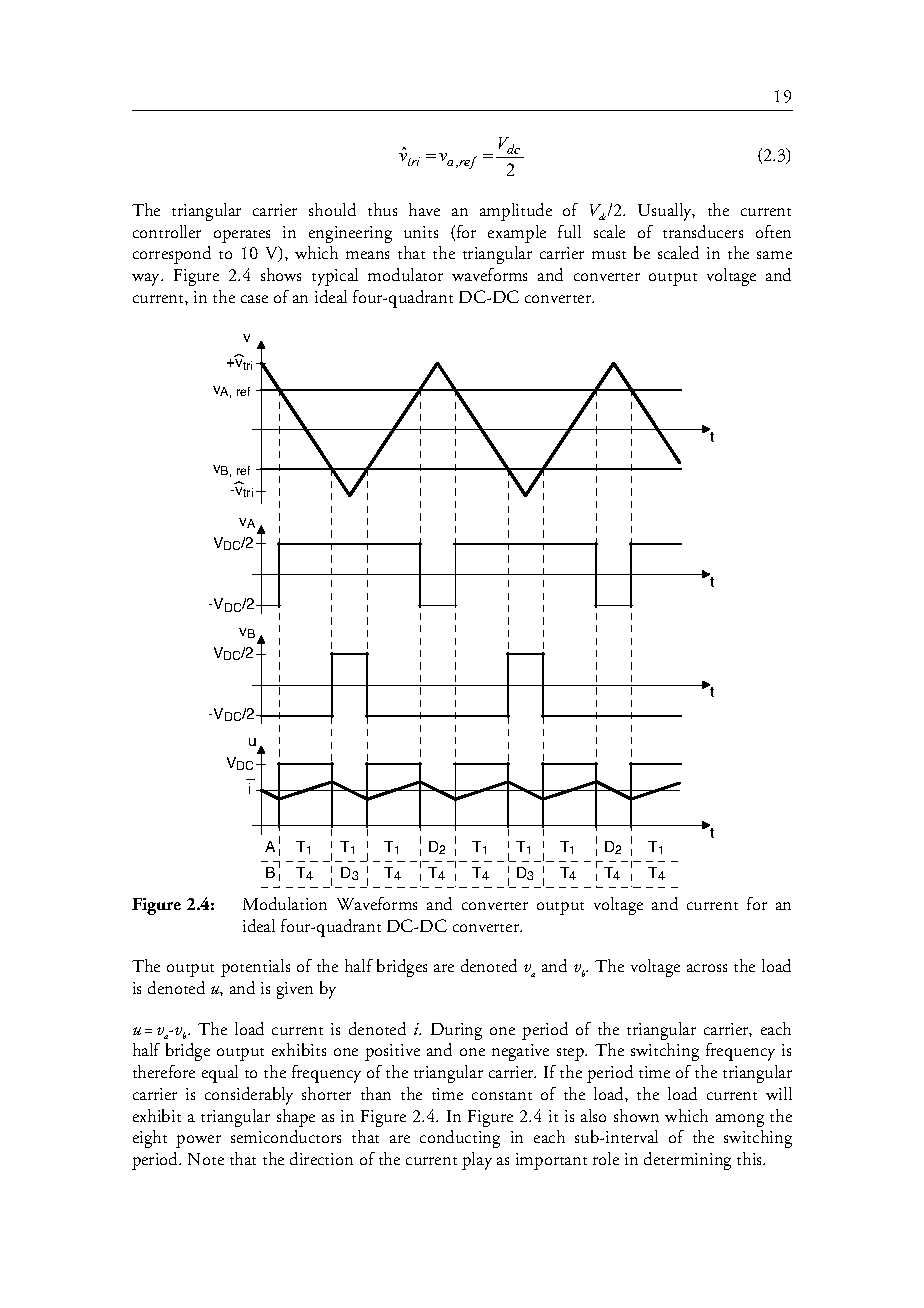 This screenshot has width=924, height=1308. Describe the element at coordinates (242, 236) in the screenshot. I see `operates` at that location.
